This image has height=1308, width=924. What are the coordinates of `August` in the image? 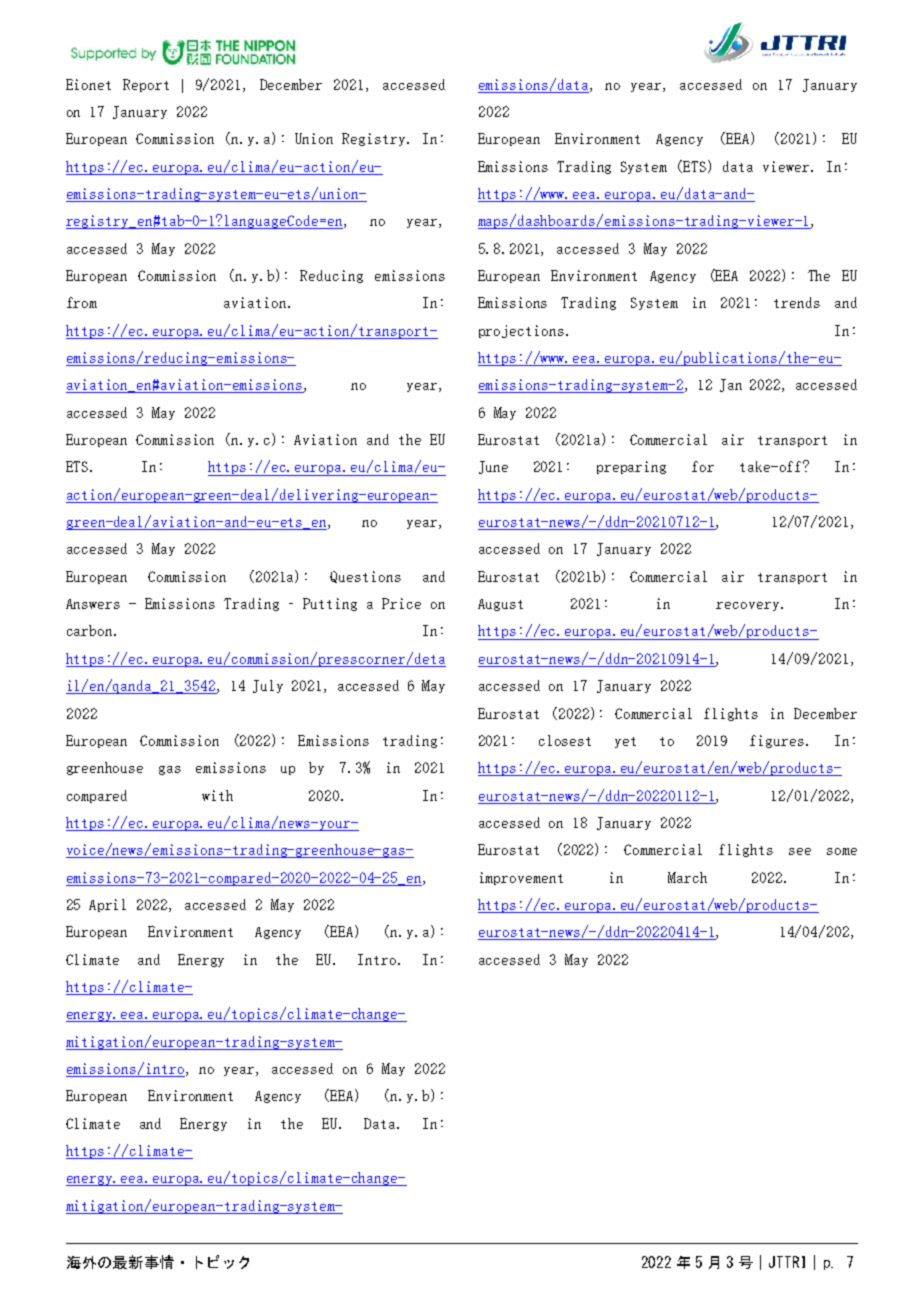 It's located at (500, 605).
